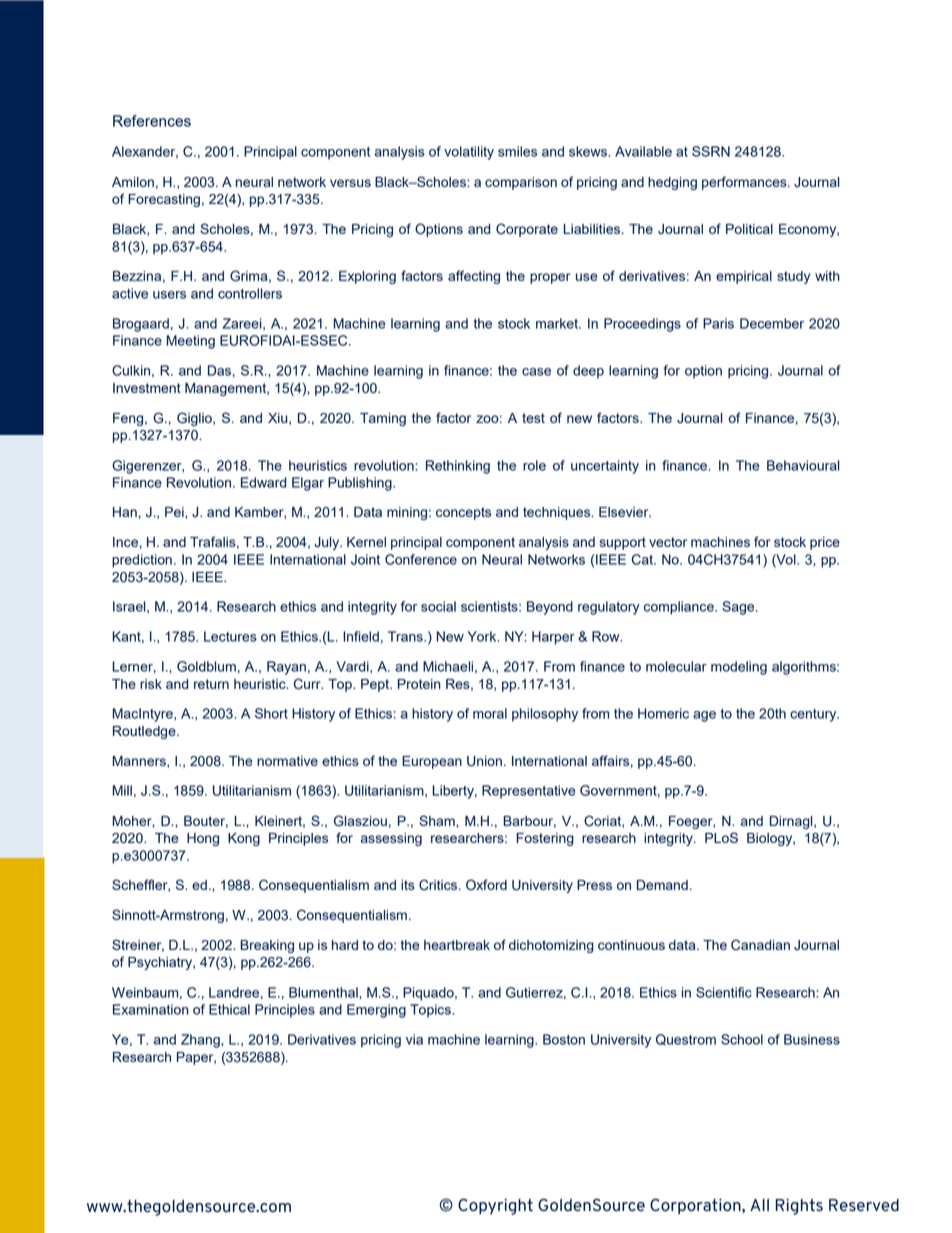 The height and width of the page is (1233, 952). What do you see at coordinates (421, 559) in the page?
I see `Conference` at bounding box center [421, 559].
